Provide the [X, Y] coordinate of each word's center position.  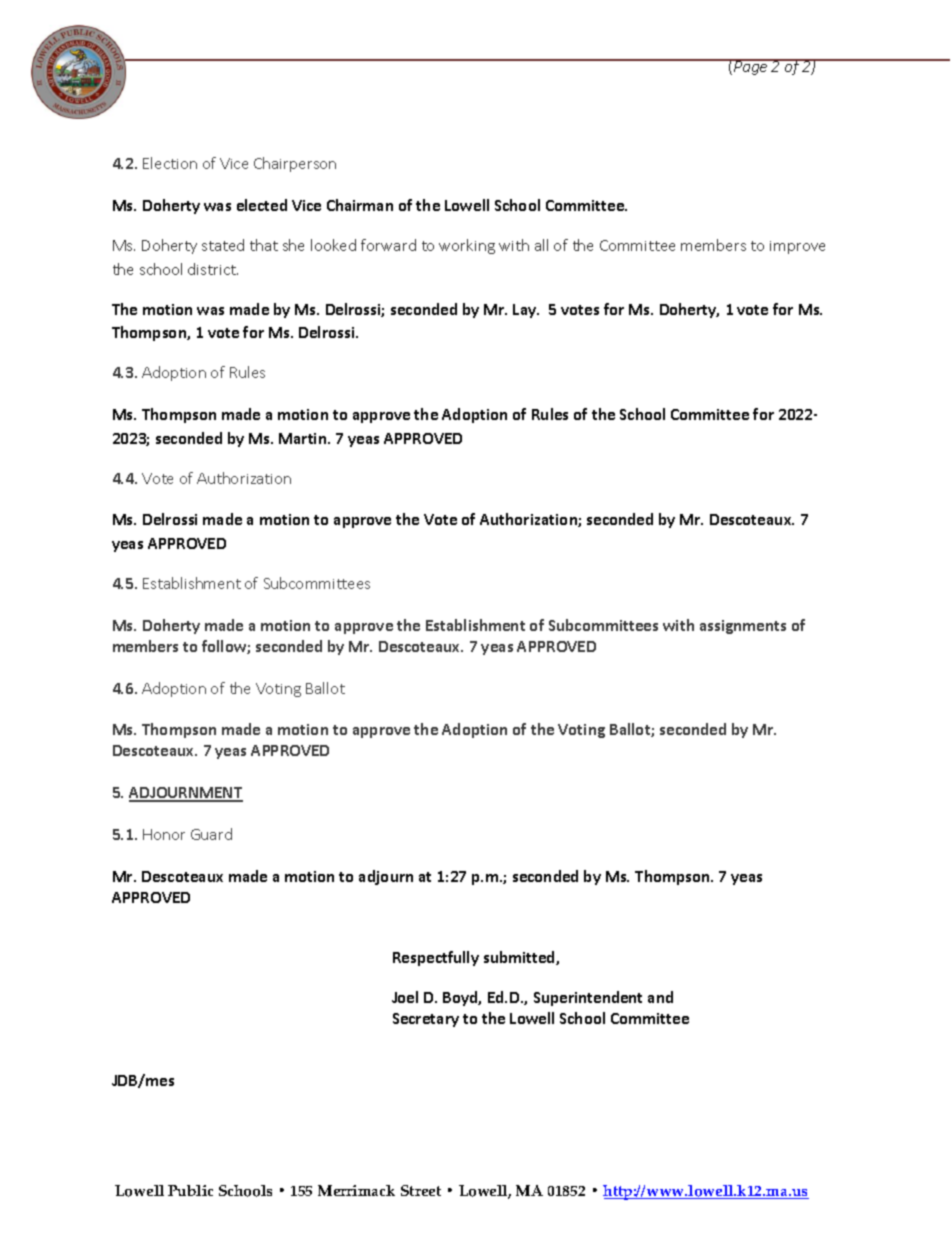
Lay [526, 311]
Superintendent [588, 998]
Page [751, 67]
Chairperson [295, 164]
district [213, 269]
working [467, 246]
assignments [743, 627]
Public [190, 1190]
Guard [211, 834]
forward [388, 245]
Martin [304, 438]
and [660, 997]
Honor [164, 834]
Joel [405, 997]
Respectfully [436, 958]
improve [797, 247]
